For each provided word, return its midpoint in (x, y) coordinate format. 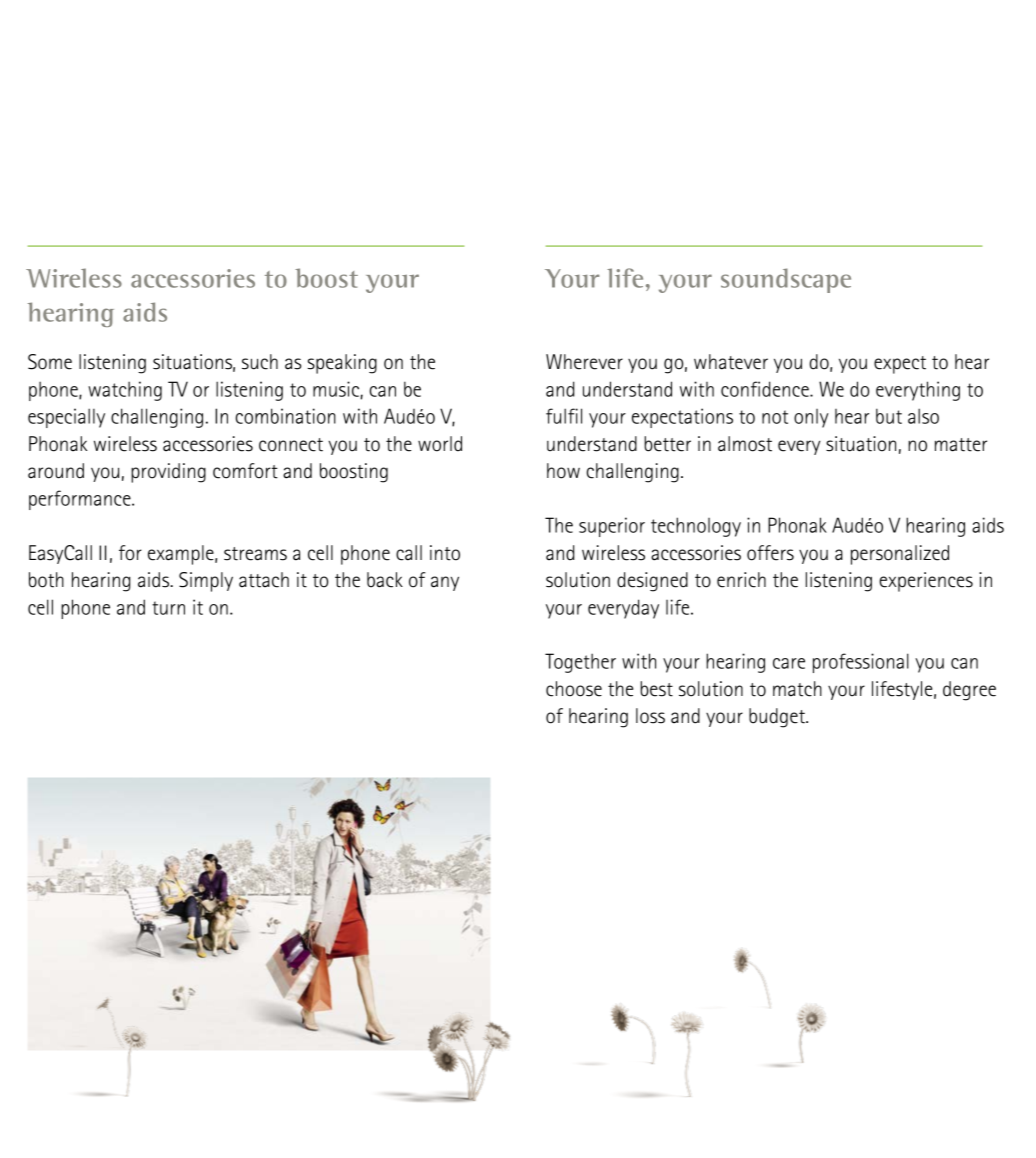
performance (81, 500)
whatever (731, 362)
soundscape (786, 280)
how (563, 471)
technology (696, 527)
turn (168, 608)
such (260, 362)
